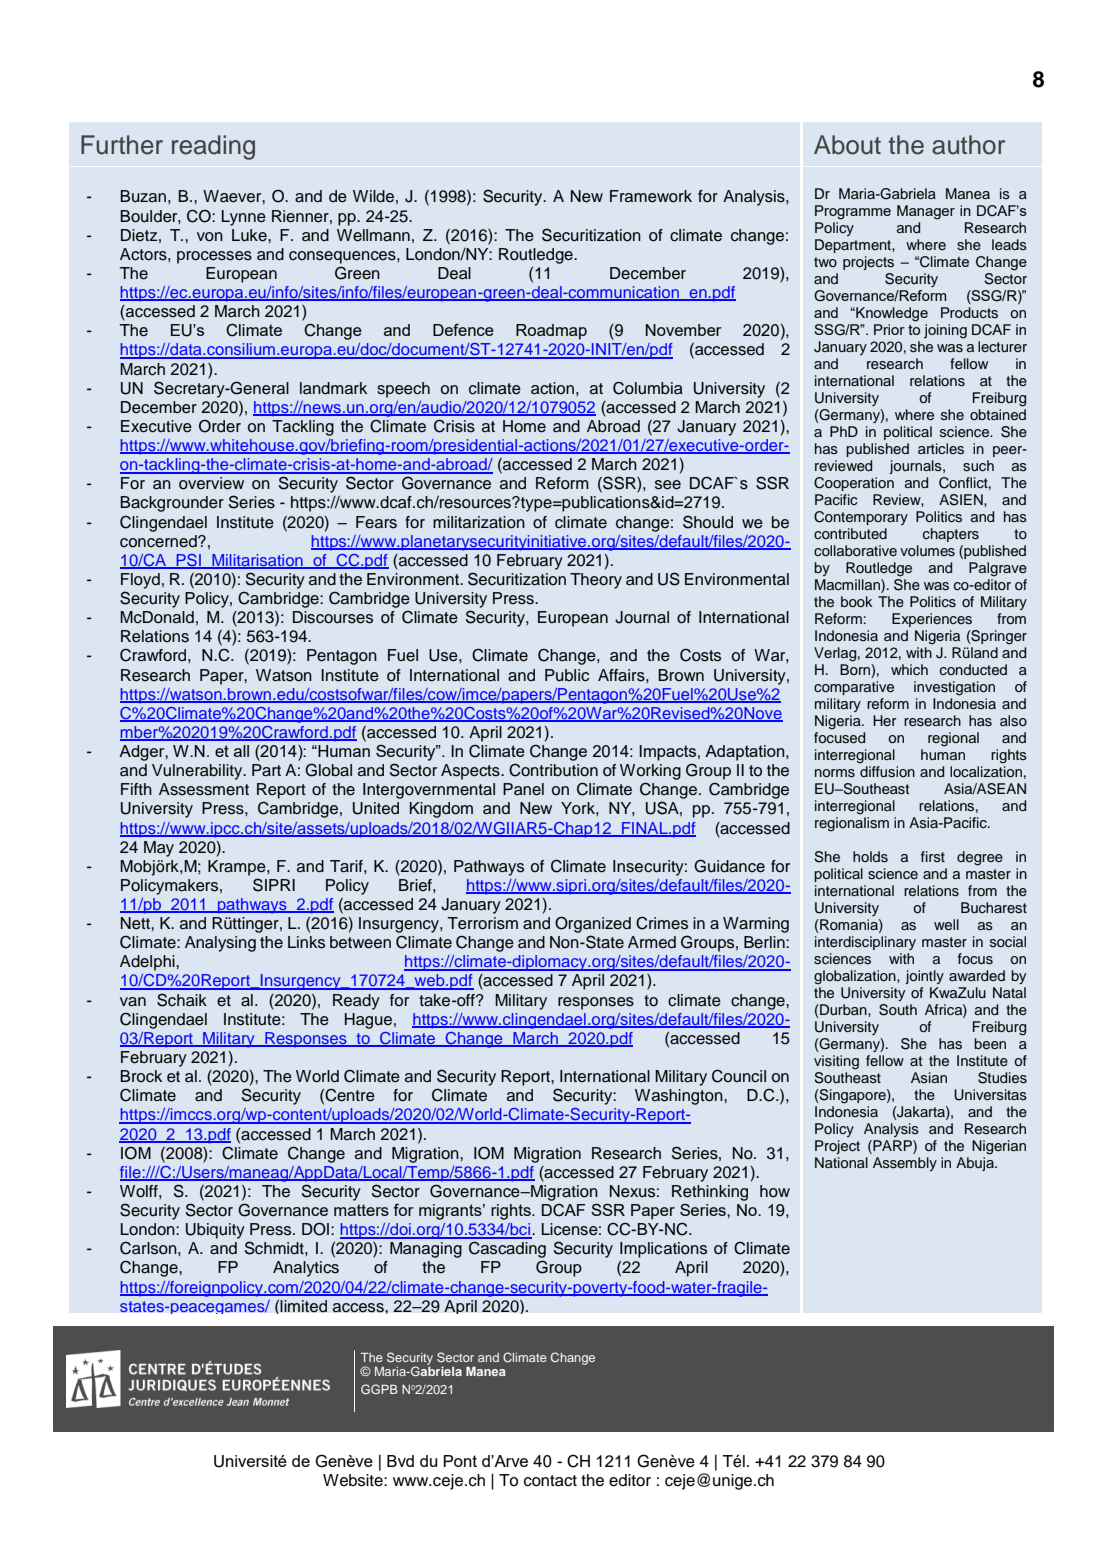 The height and width of the screenshot is (1556, 1100). I want to click on diffusion, so click(887, 770).
